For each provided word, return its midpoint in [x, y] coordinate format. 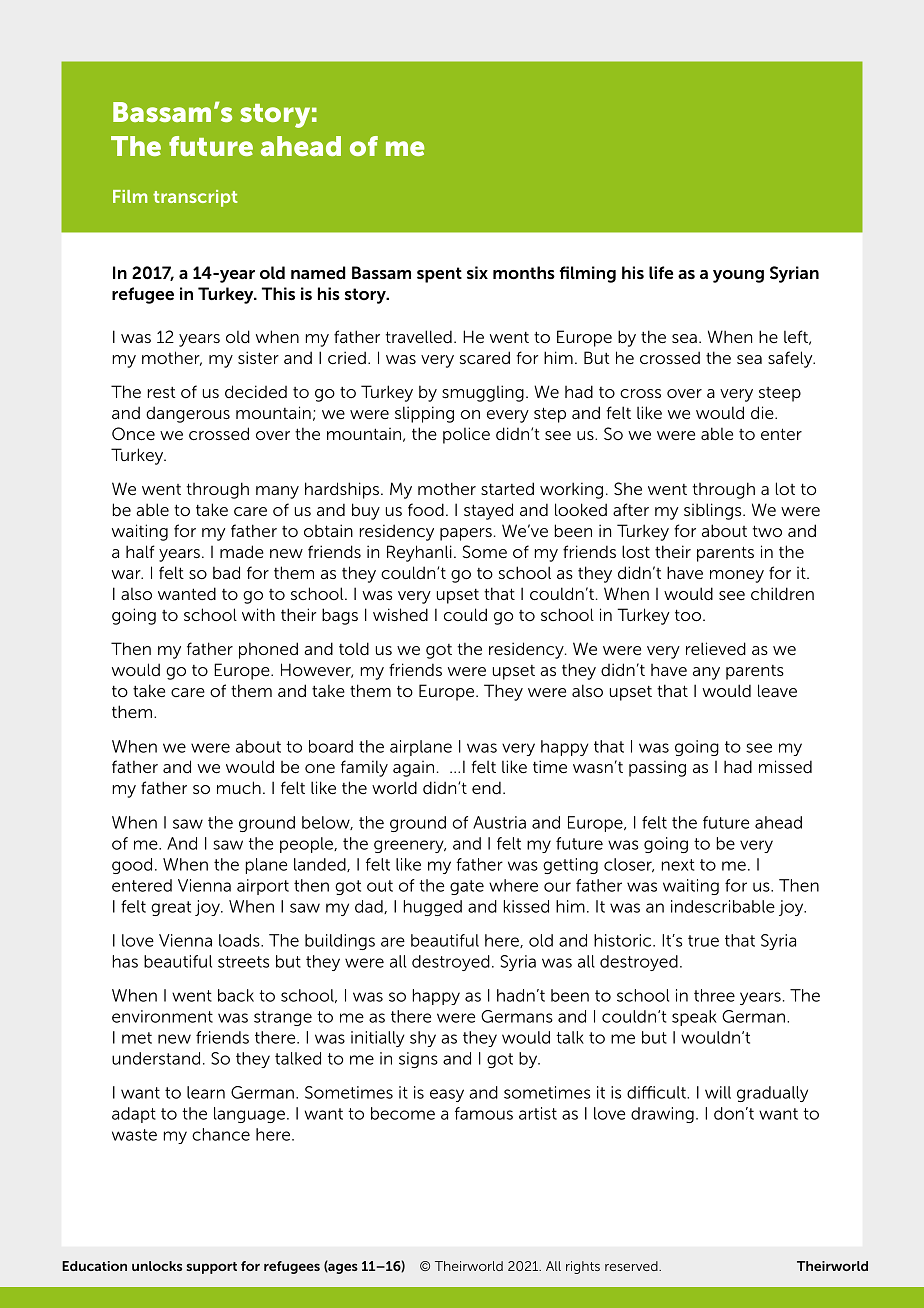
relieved [716, 648]
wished [400, 614]
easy [447, 1095]
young [738, 276]
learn [206, 1092]
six [477, 272]
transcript [195, 198]
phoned [268, 650]
